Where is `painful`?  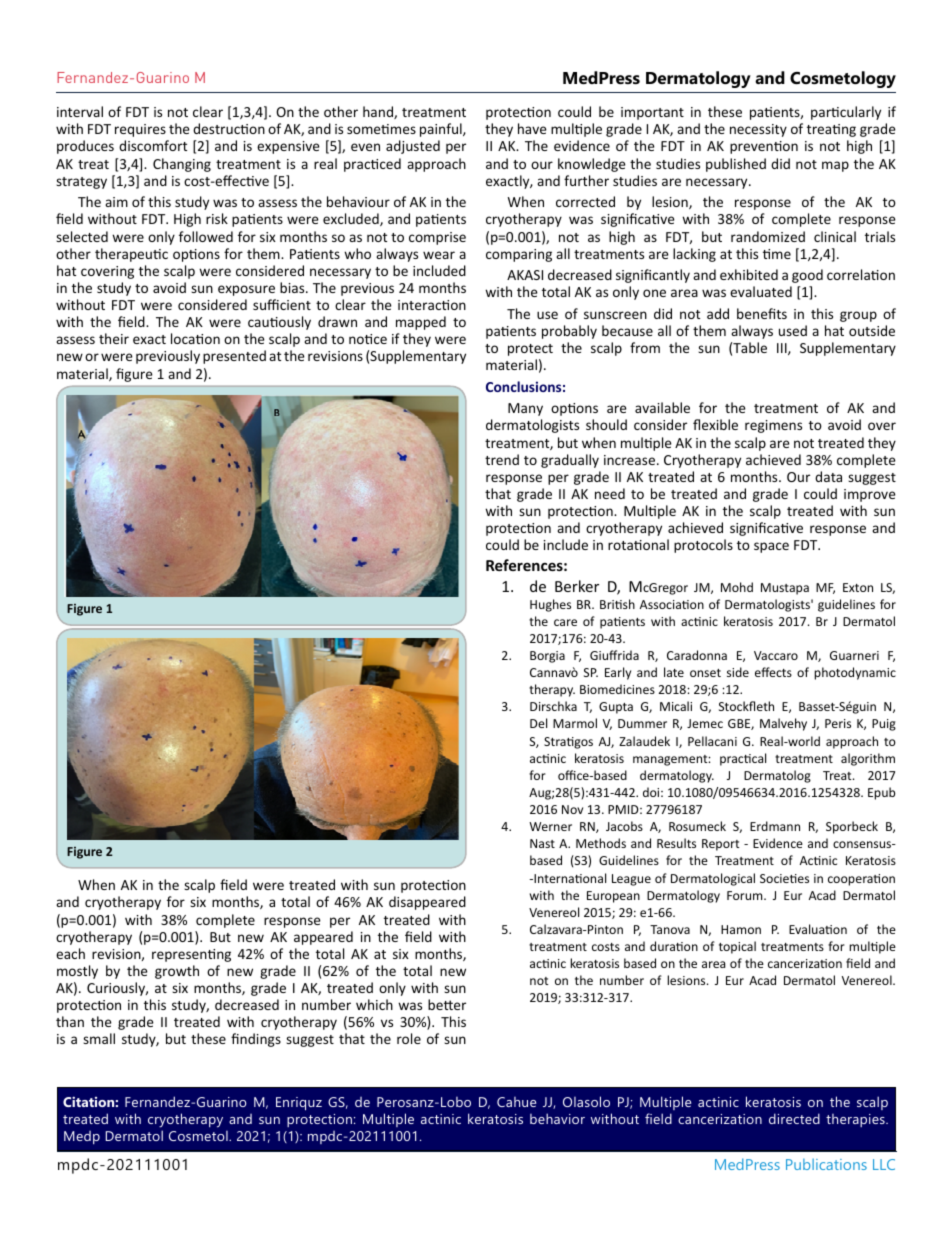
painful is located at coordinates (442, 130).
